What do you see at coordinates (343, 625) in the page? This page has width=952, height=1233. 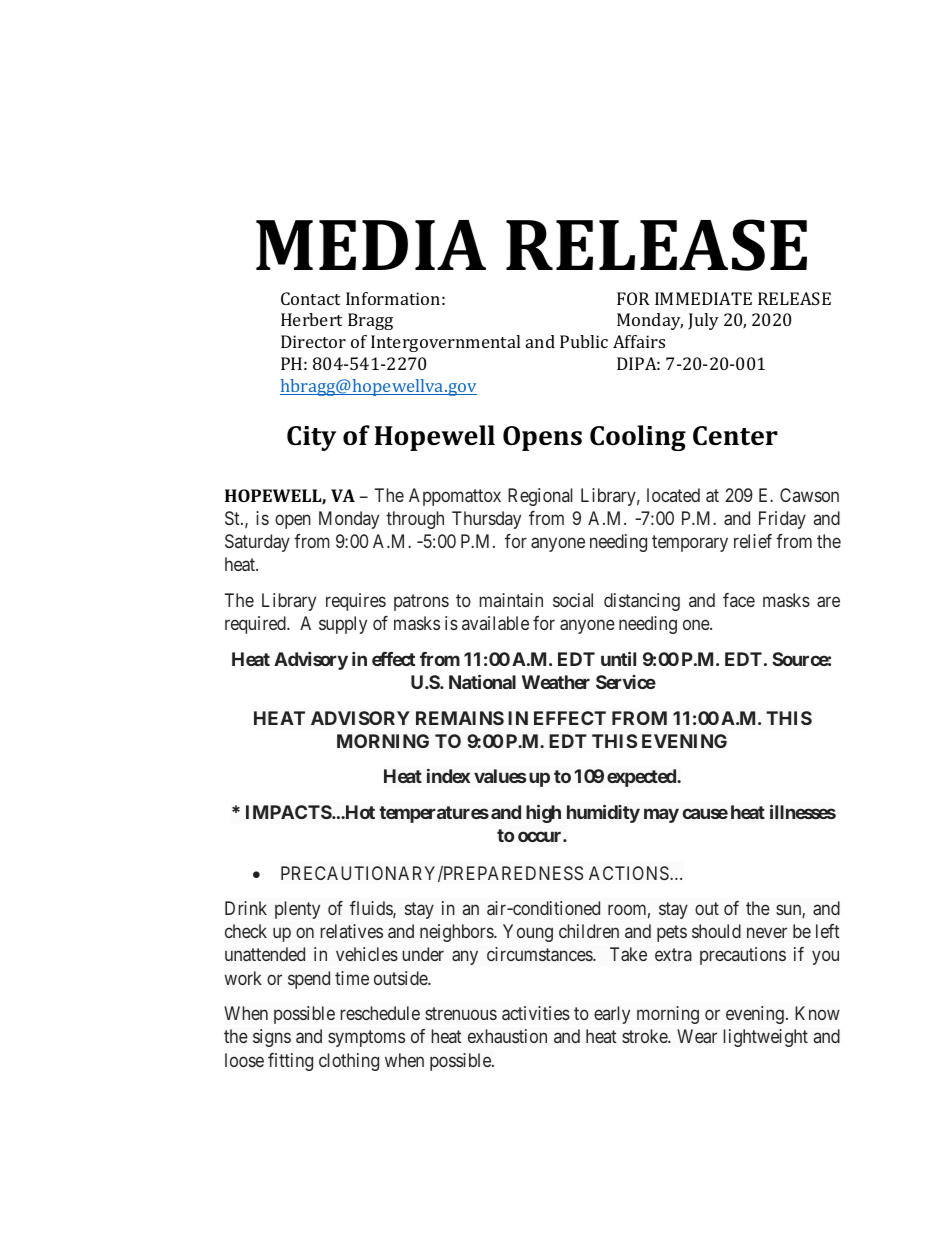 I see `supply` at bounding box center [343, 625].
